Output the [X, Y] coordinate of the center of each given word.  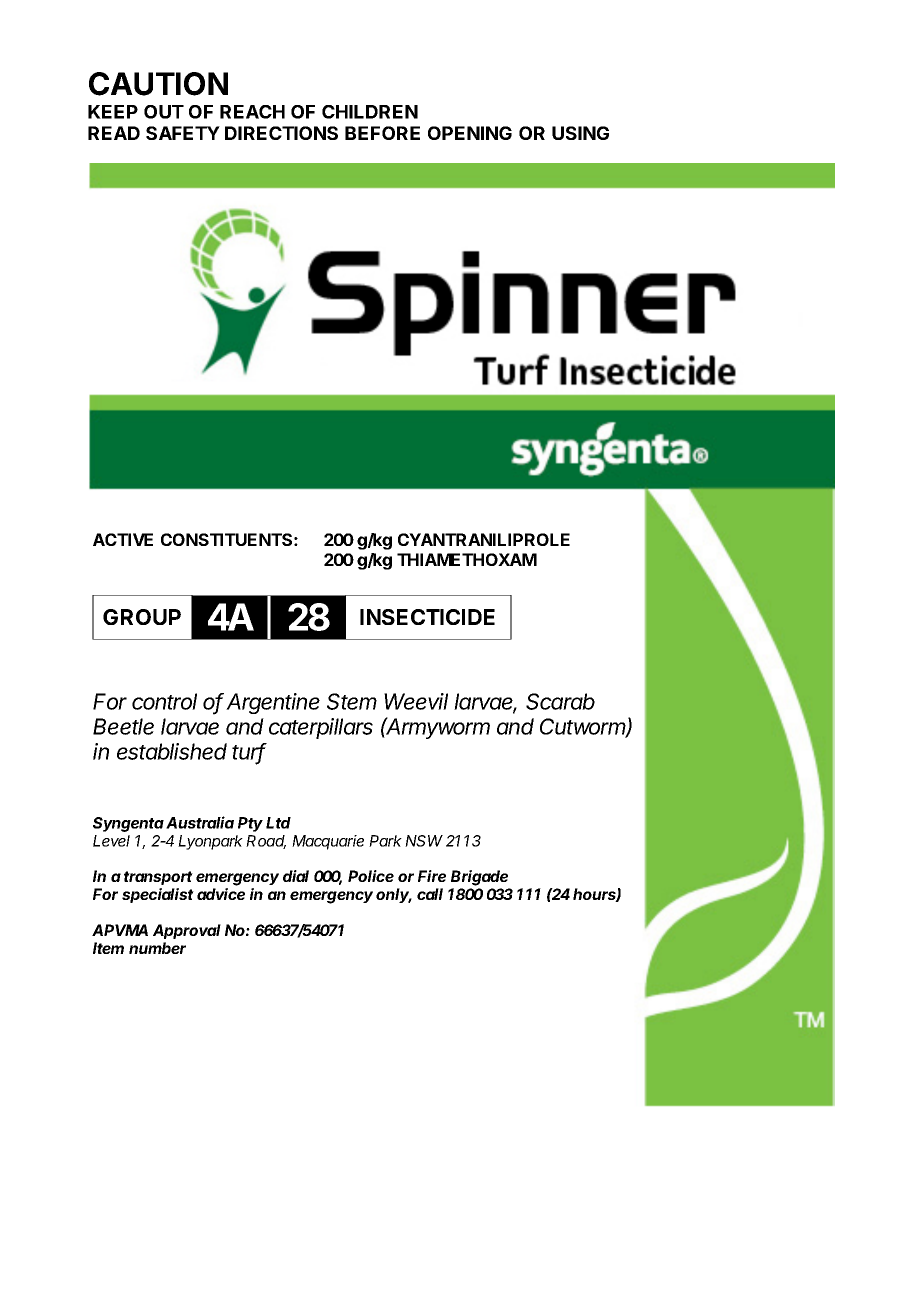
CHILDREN [370, 112]
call [430, 894]
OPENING [470, 133]
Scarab [560, 701]
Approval [187, 931]
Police [371, 876]
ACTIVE [123, 539]
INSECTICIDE [427, 617]
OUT [164, 112]
